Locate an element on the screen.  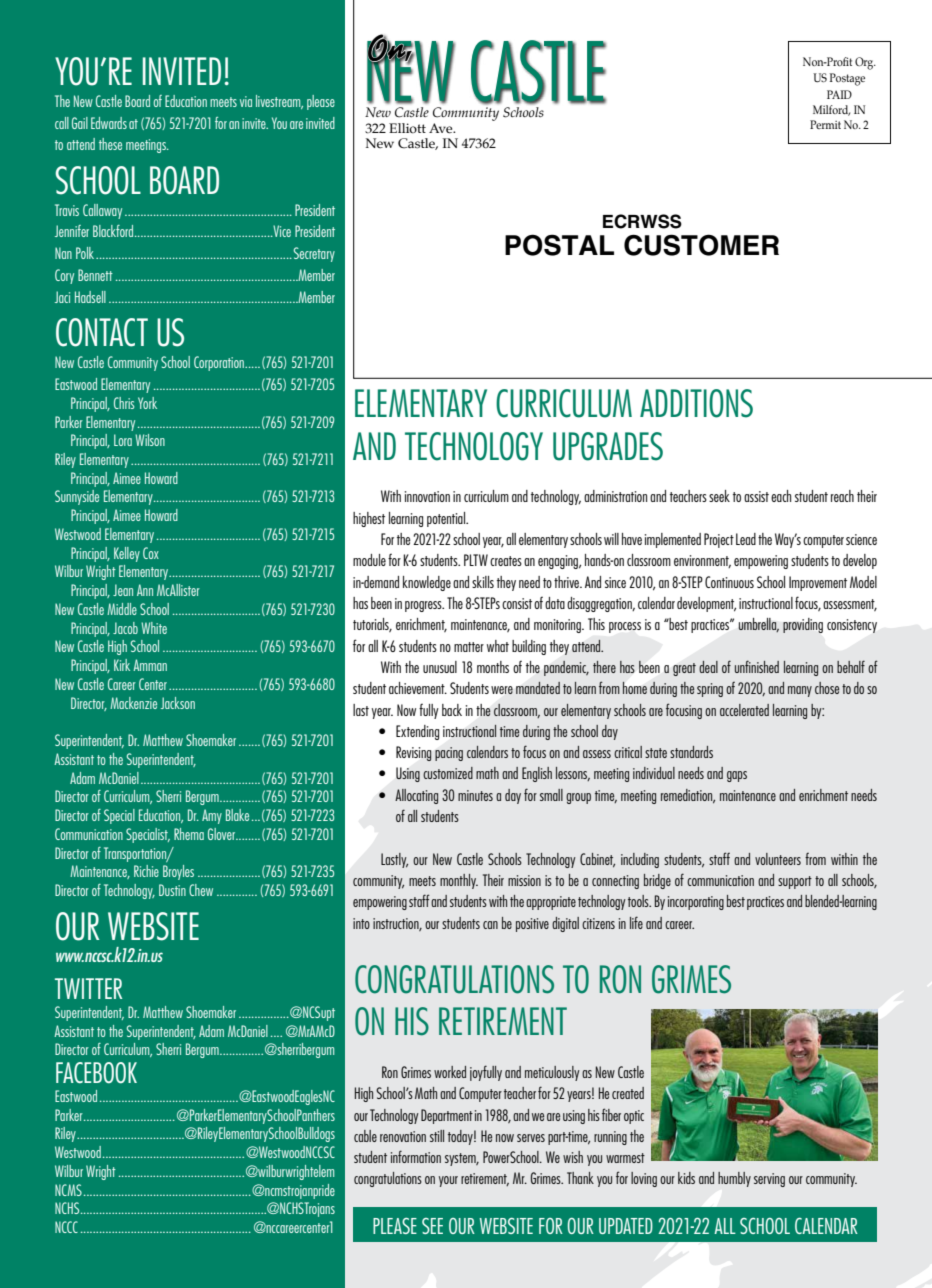
Lead is located at coordinates (746, 539).
